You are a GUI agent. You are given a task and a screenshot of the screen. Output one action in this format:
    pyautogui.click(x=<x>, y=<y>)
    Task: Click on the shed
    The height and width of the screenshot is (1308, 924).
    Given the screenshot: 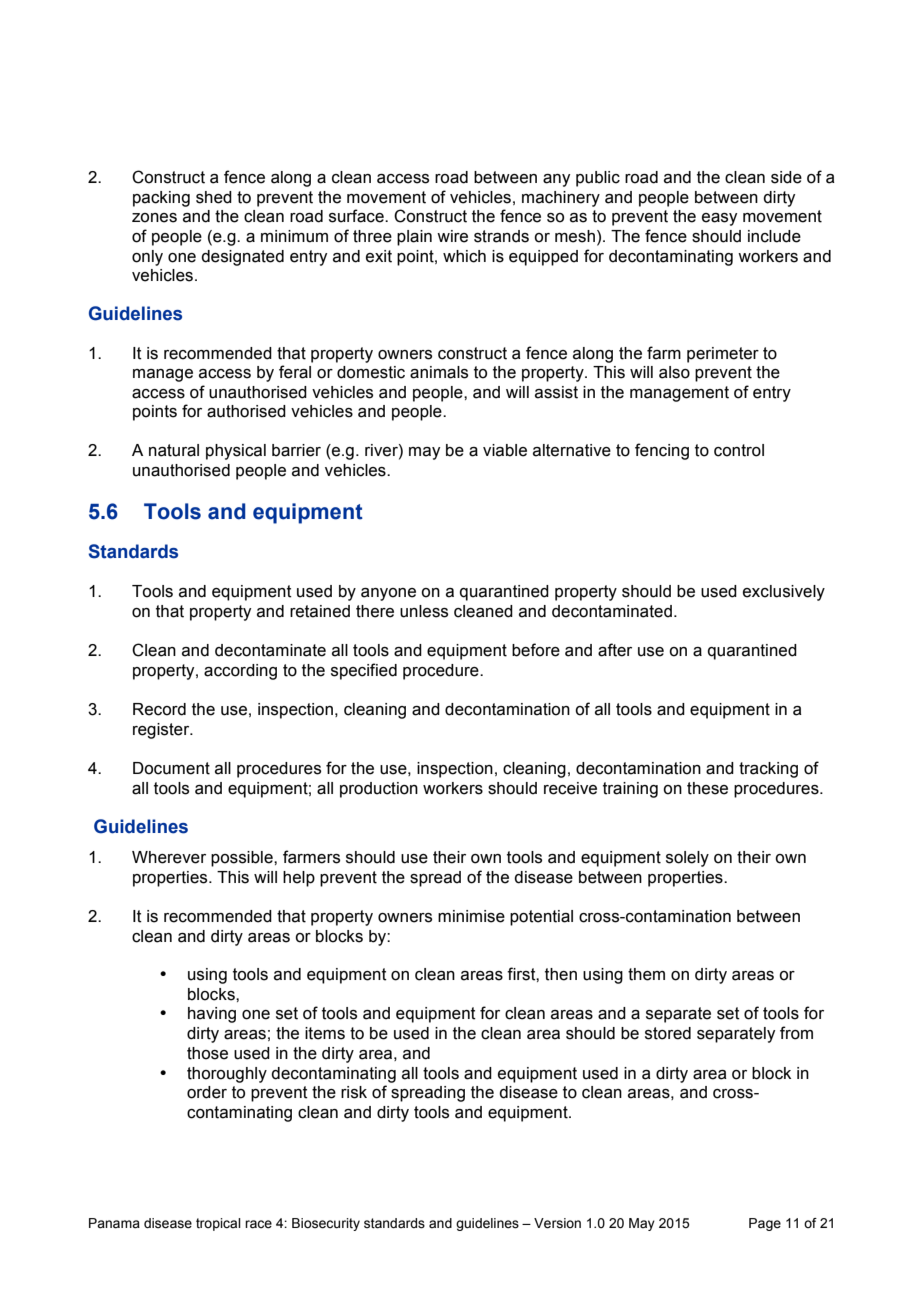 What is the action you would take?
    pyautogui.click(x=214, y=197)
